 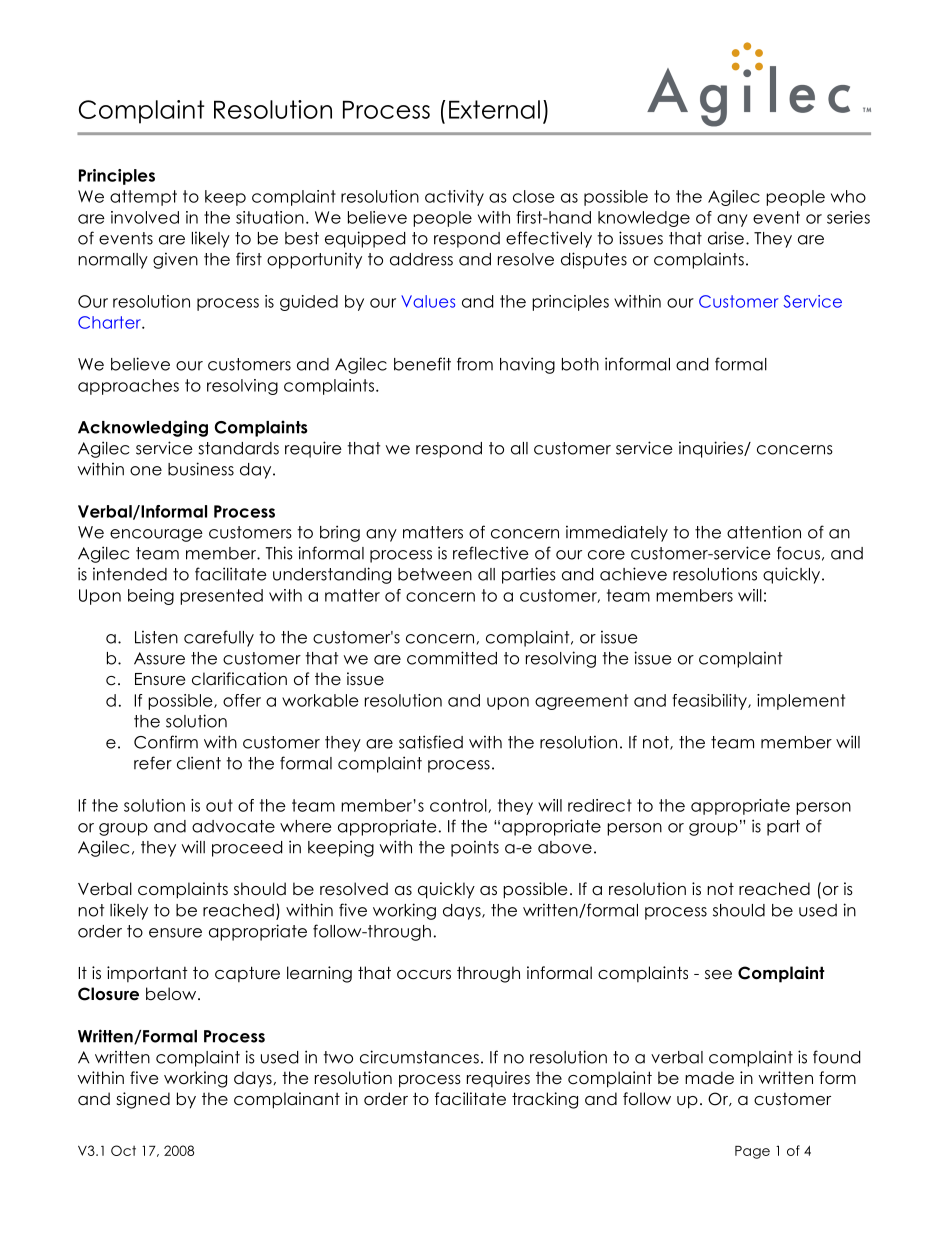 What do you see at coordinates (459, 806) in the document?
I see `control` at bounding box center [459, 806].
